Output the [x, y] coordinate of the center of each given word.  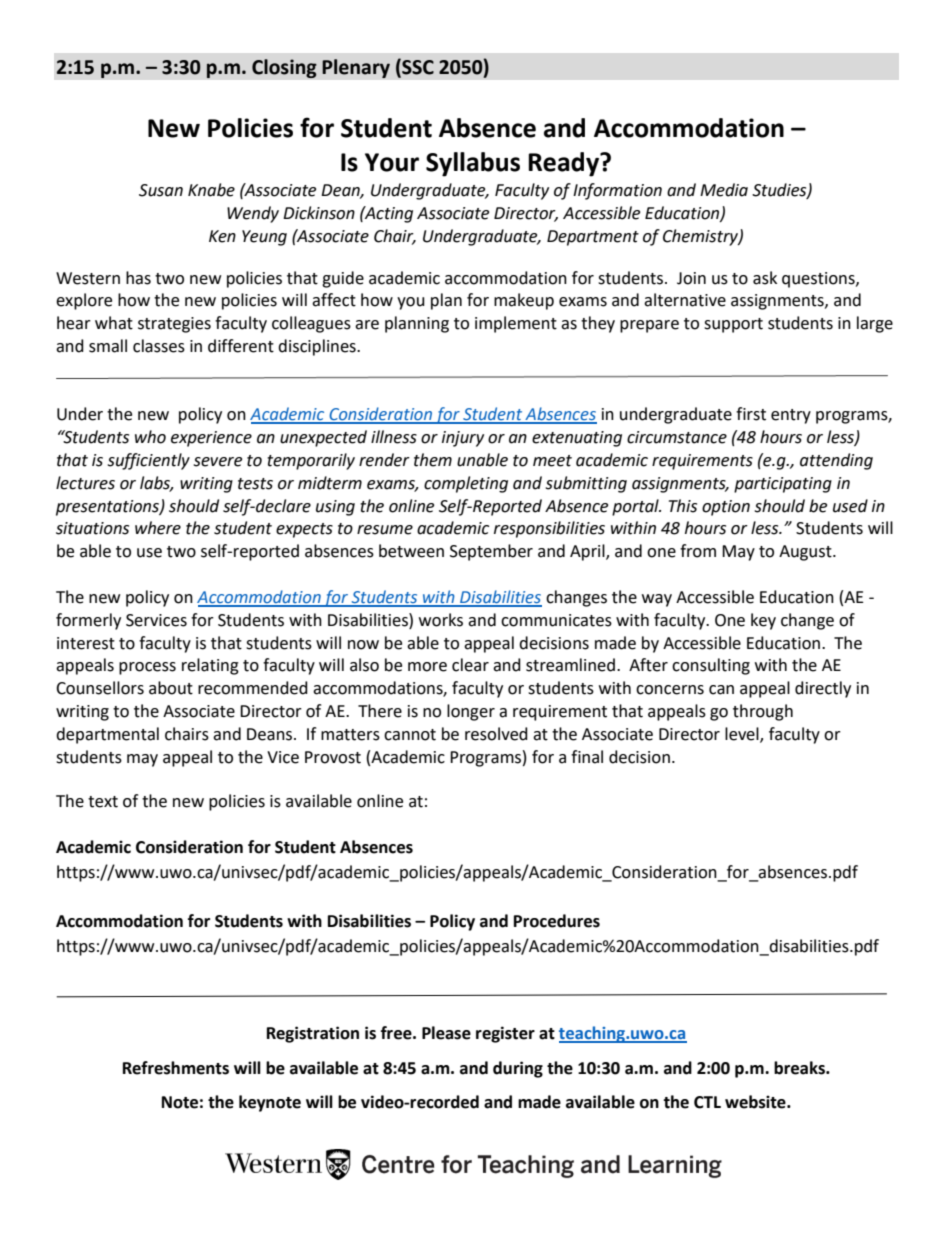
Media [724, 190]
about [171, 688]
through [763, 712]
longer [471, 712]
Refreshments [176, 1068]
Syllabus [473, 164]
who [150, 437]
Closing [284, 68]
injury [463, 439]
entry [791, 416]
